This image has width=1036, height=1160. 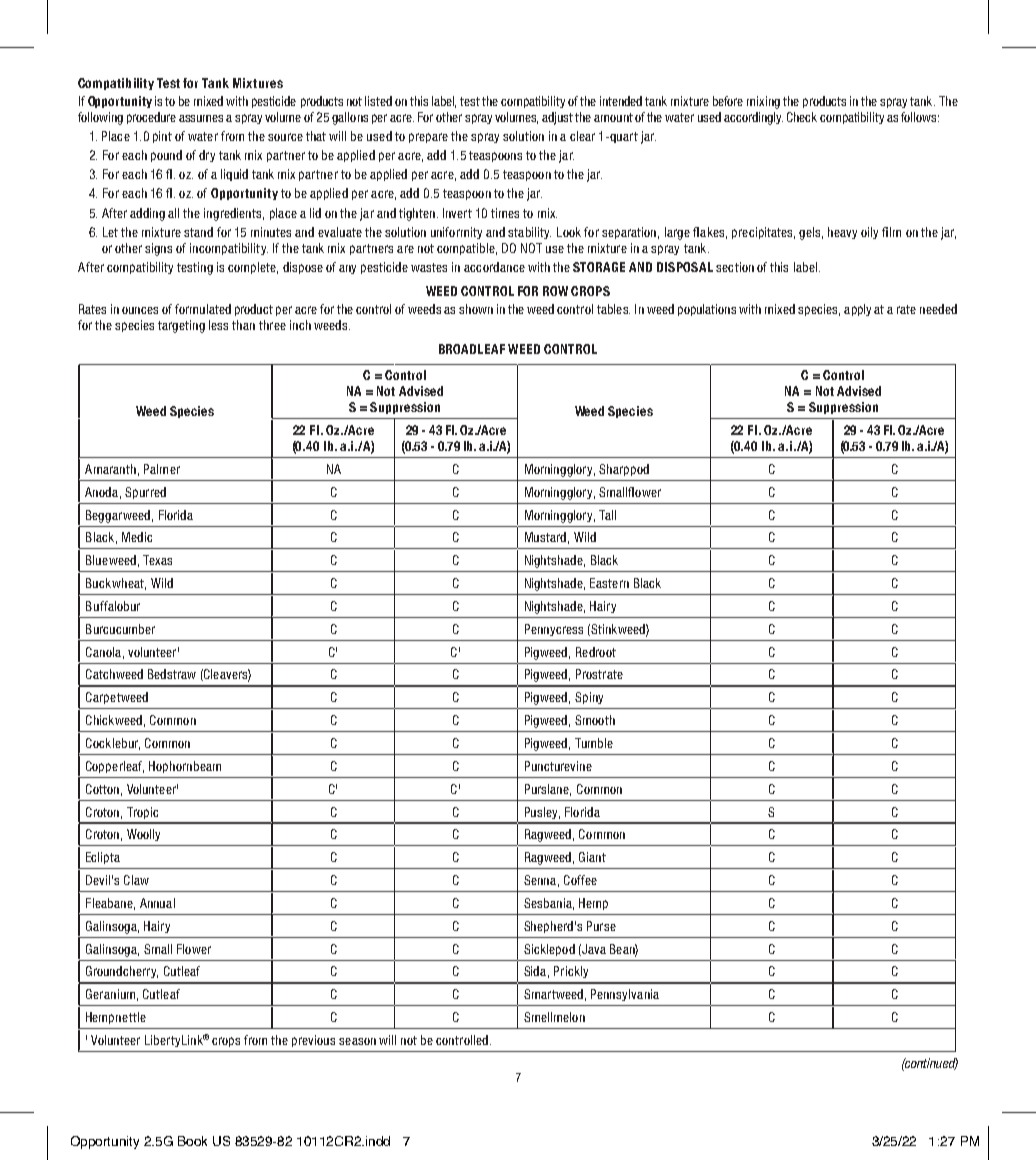 I want to click on adjust, so click(x=557, y=118).
